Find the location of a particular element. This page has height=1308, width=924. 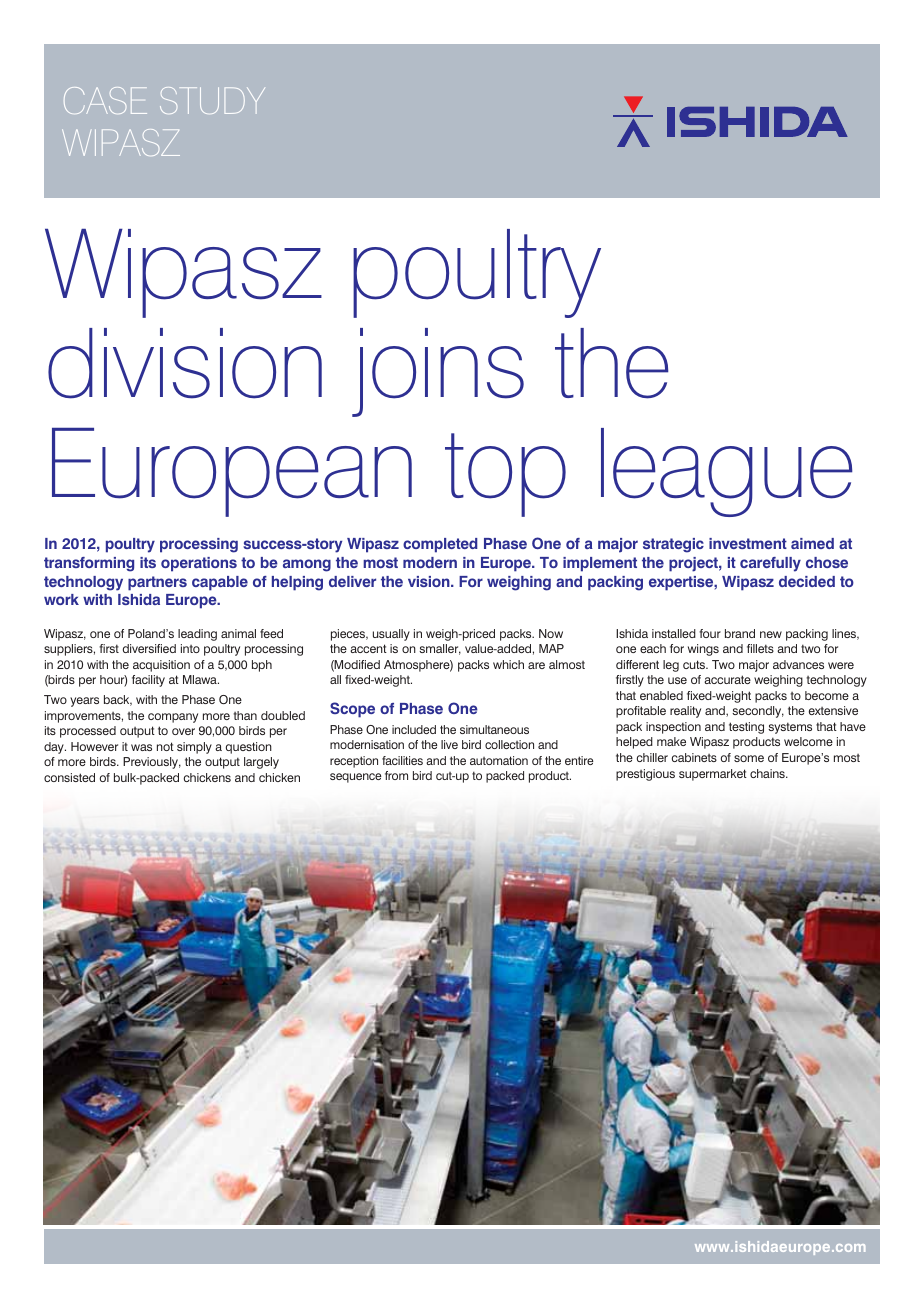

Previously is located at coordinates (152, 763).
